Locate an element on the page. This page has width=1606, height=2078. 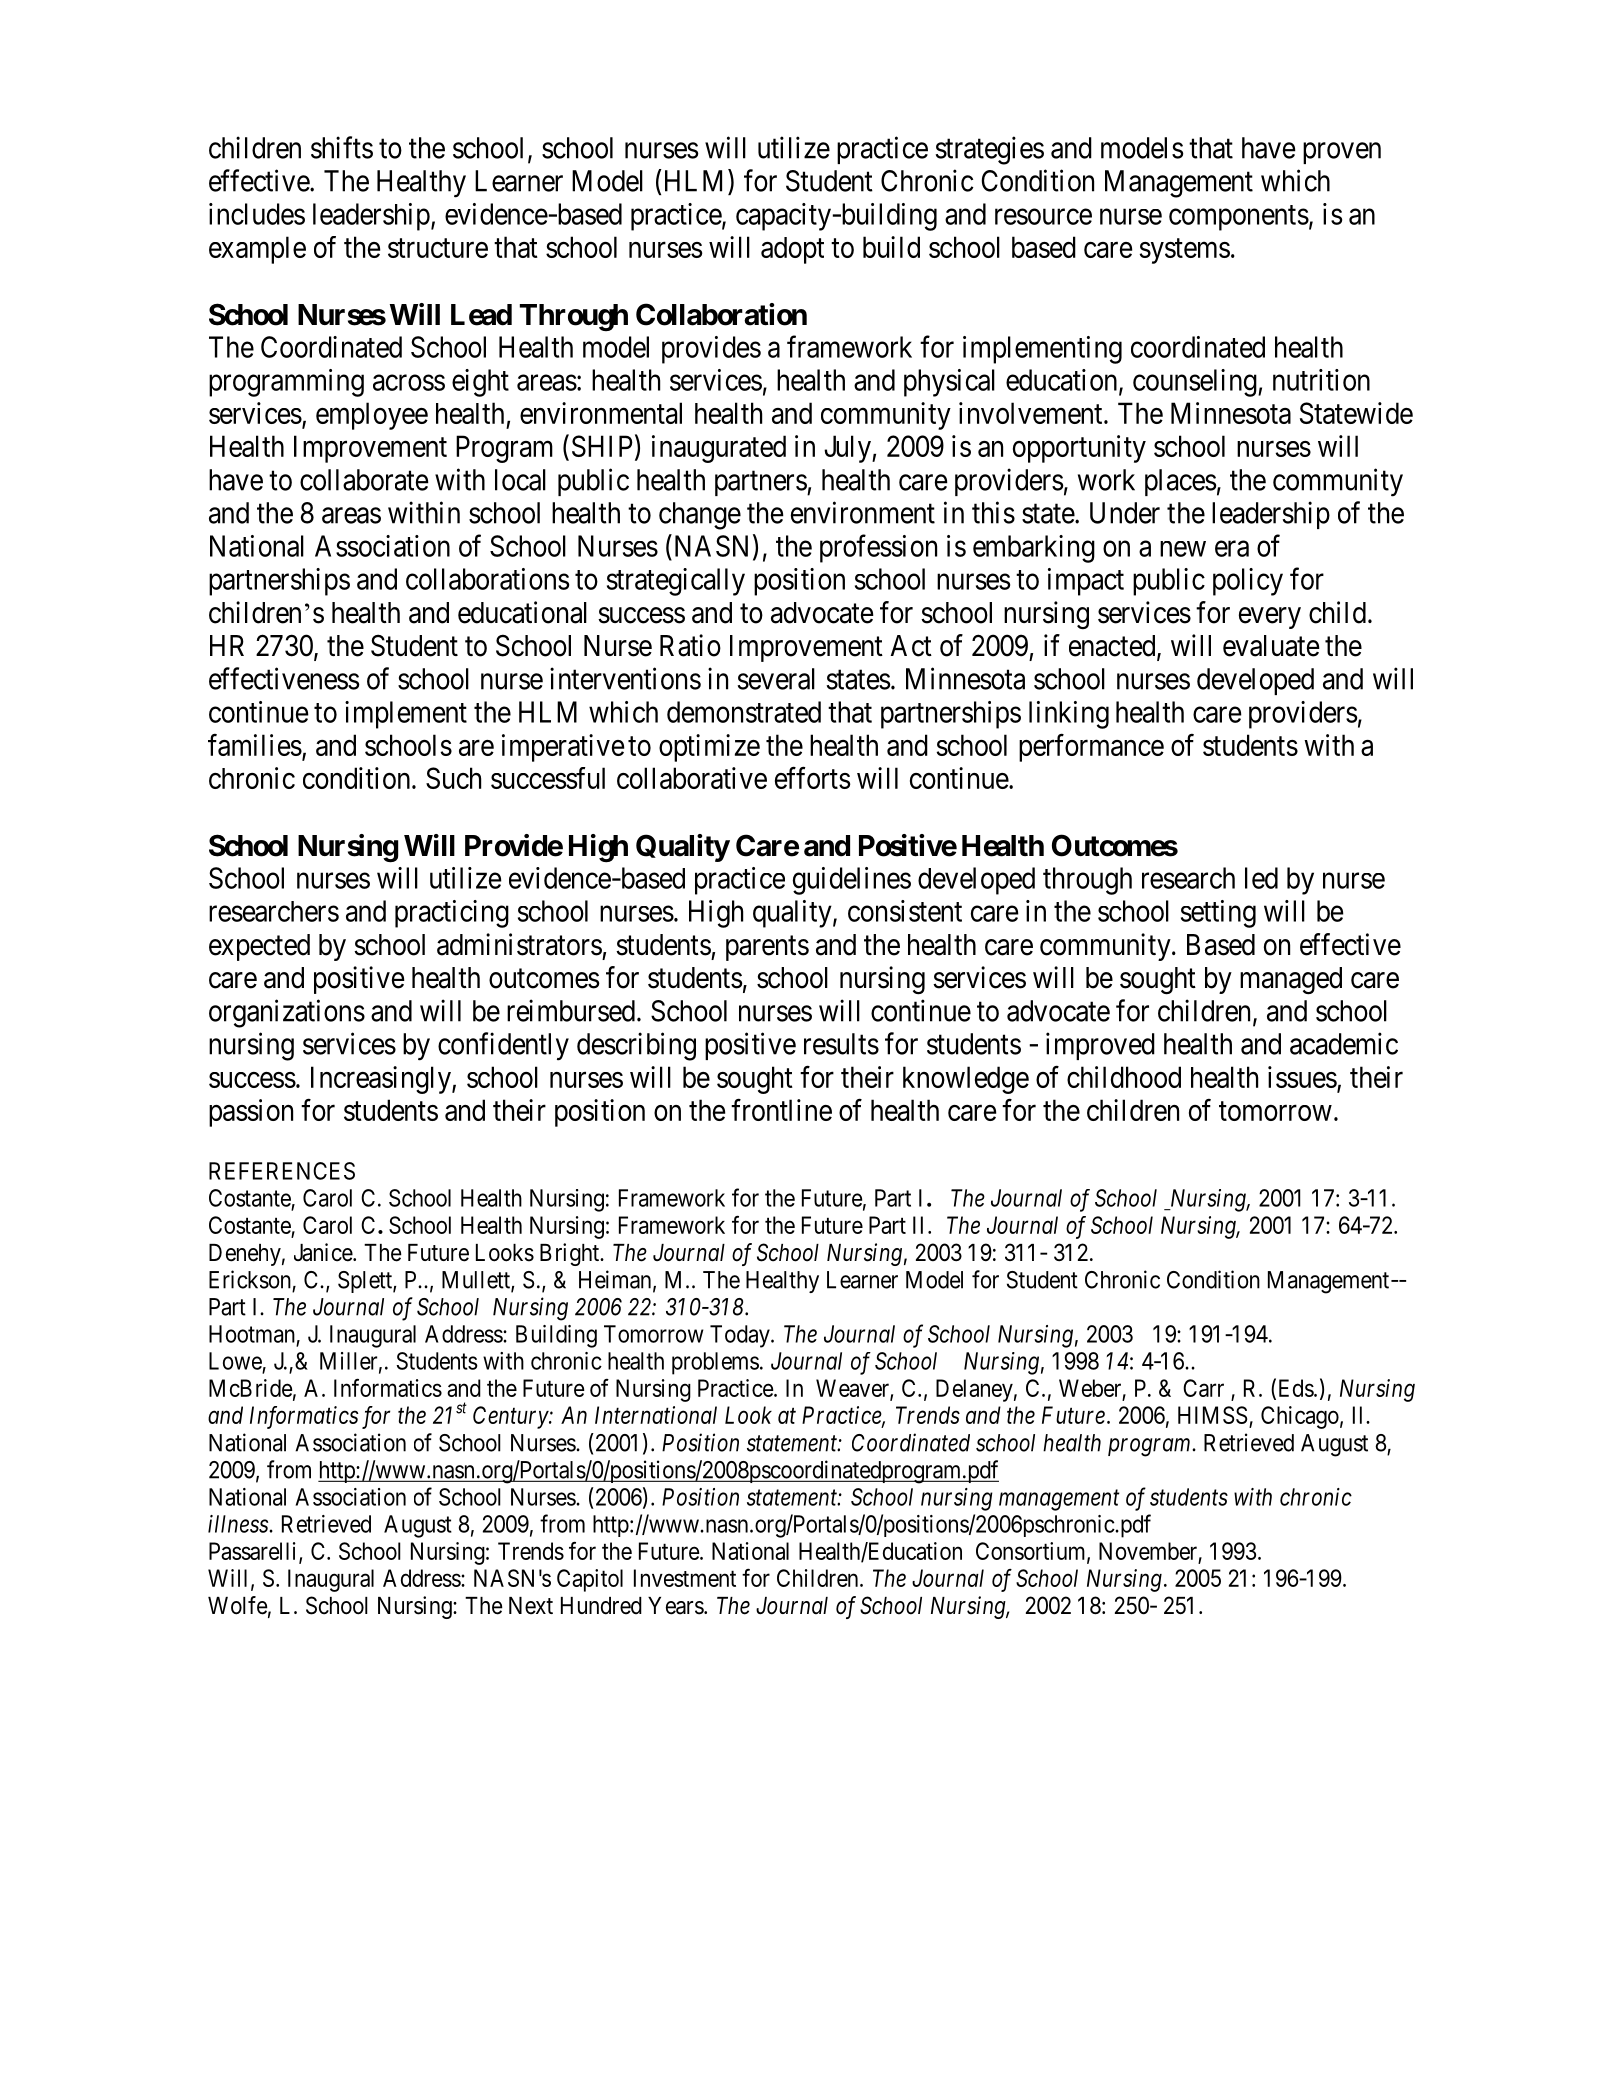
Carr is located at coordinates (1203, 1388).
